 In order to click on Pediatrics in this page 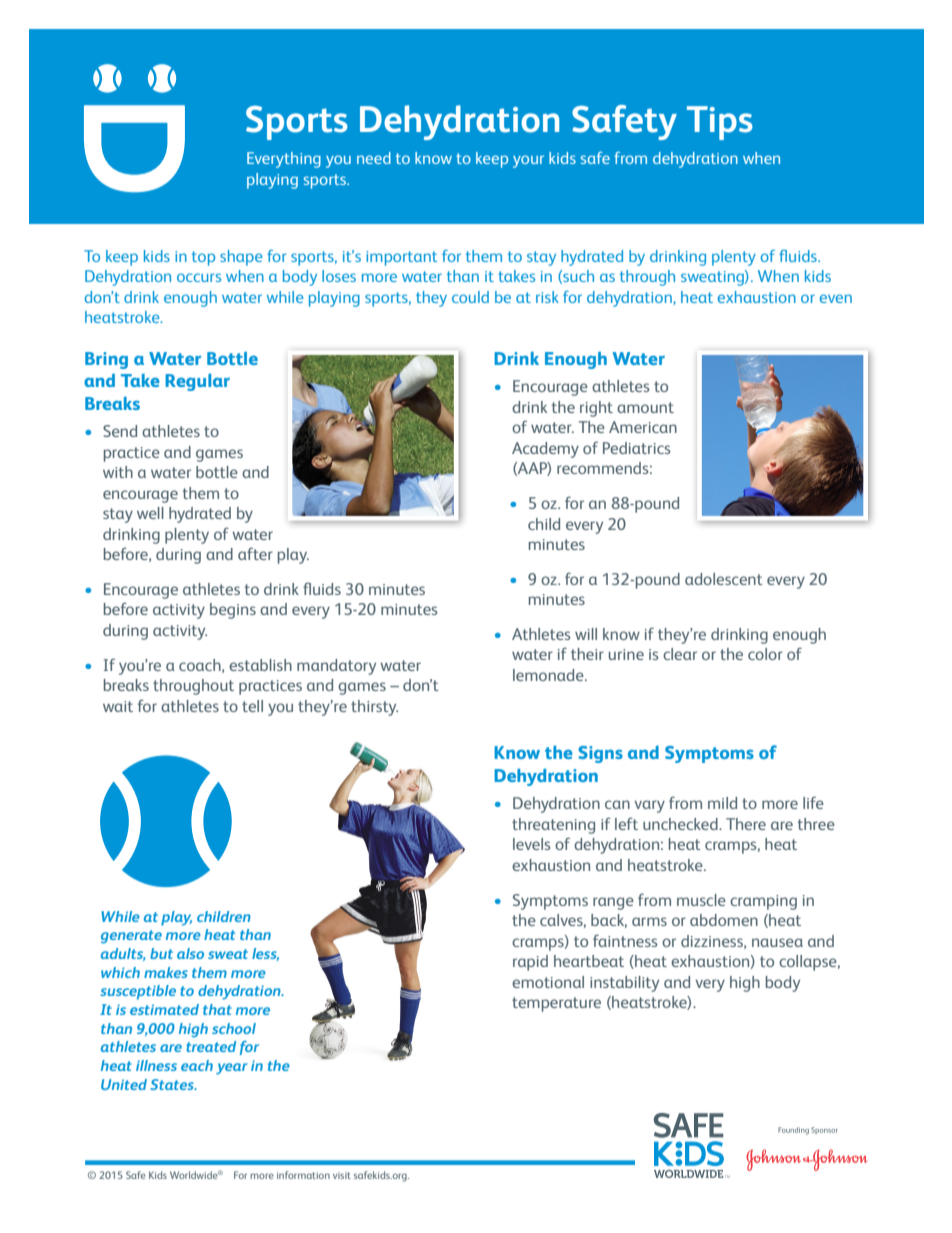, I will do `click(637, 448)`.
